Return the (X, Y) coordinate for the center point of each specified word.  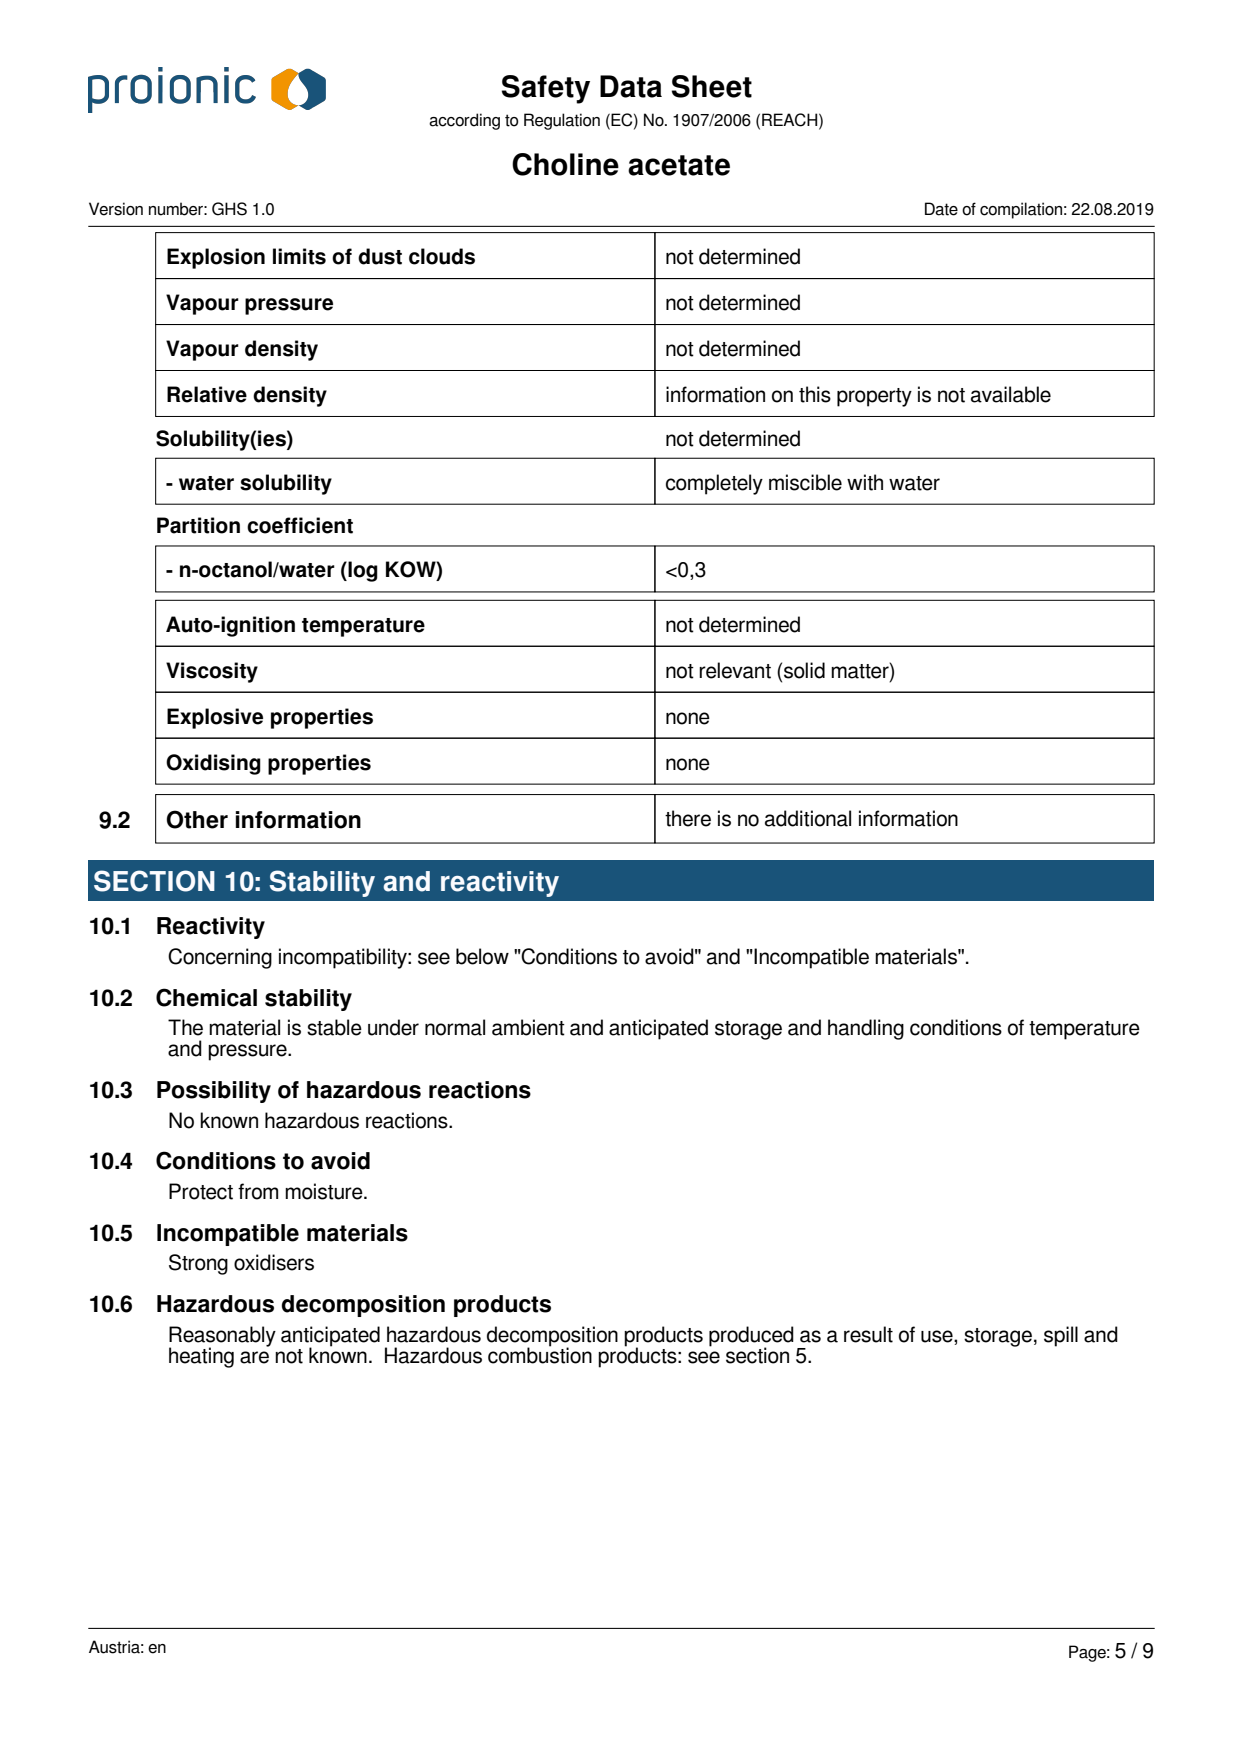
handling (866, 1029)
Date (941, 209)
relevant (735, 670)
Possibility (214, 1092)
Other (197, 819)
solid (804, 670)
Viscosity (212, 672)
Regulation (562, 121)
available (1011, 394)
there (688, 818)
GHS (229, 209)
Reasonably (222, 1337)
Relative (207, 394)
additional (808, 818)
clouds (442, 256)
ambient (528, 1027)
